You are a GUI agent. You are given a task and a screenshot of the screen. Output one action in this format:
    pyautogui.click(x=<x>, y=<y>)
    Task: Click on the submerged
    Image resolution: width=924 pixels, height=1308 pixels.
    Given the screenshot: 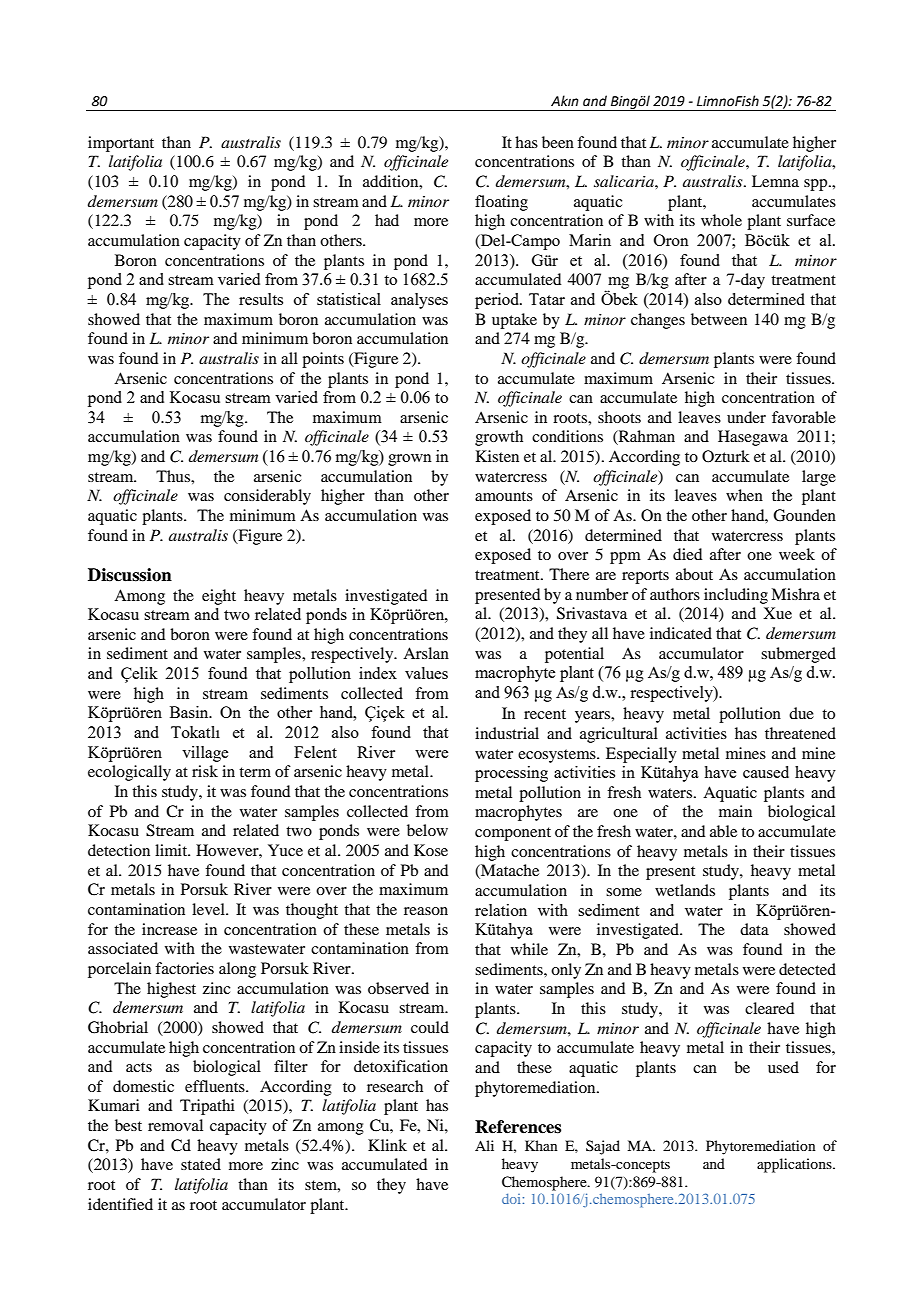 What is the action you would take?
    pyautogui.click(x=798, y=655)
